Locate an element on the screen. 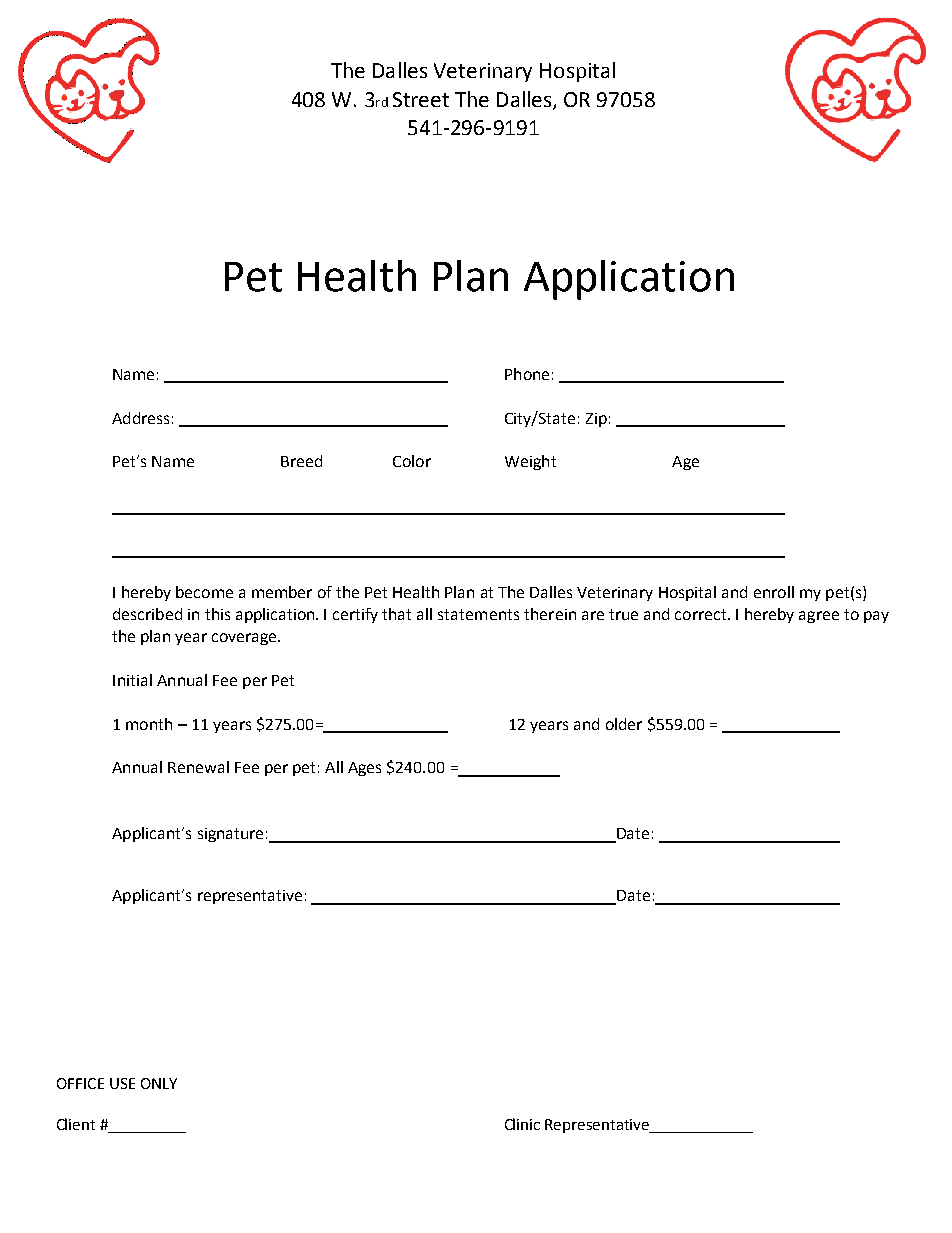 Image resolution: width=952 pixels, height=1233 pixels. Zip is located at coordinates (596, 420).
